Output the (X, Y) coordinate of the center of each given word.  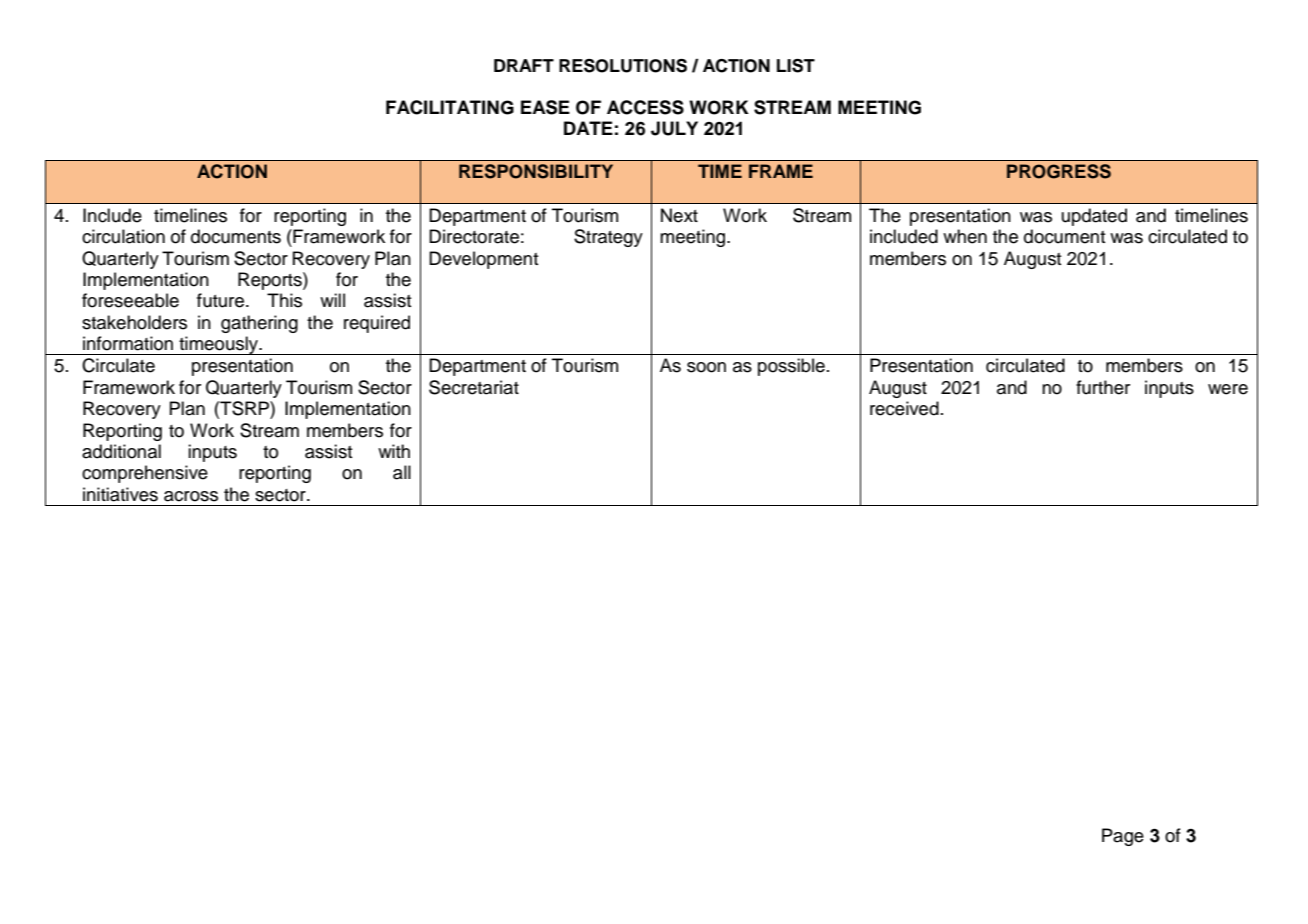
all (402, 472)
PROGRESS (1059, 171)
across (191, 496)
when (965, 236)
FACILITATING (450, 107)
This (284, 300)
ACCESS (645, 107)
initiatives (120, 494)
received (904, 408)
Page (1123, 837)
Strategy (608, 238)
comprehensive (145, 474)
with (394, 451)
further (1103, 387)
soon (706, 367)
